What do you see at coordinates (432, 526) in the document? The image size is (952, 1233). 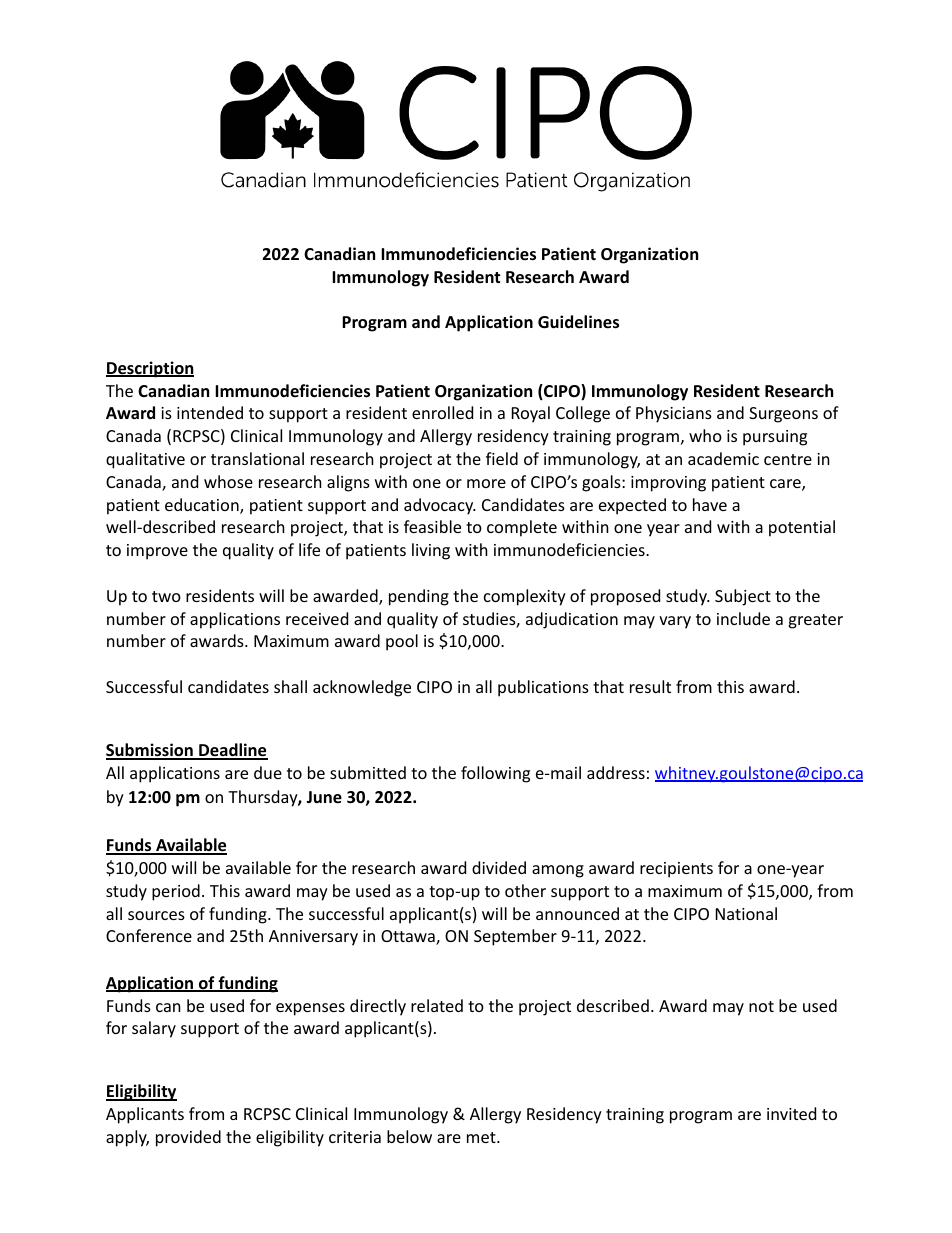 I see `feasible` at bounding box center [432, 526].
